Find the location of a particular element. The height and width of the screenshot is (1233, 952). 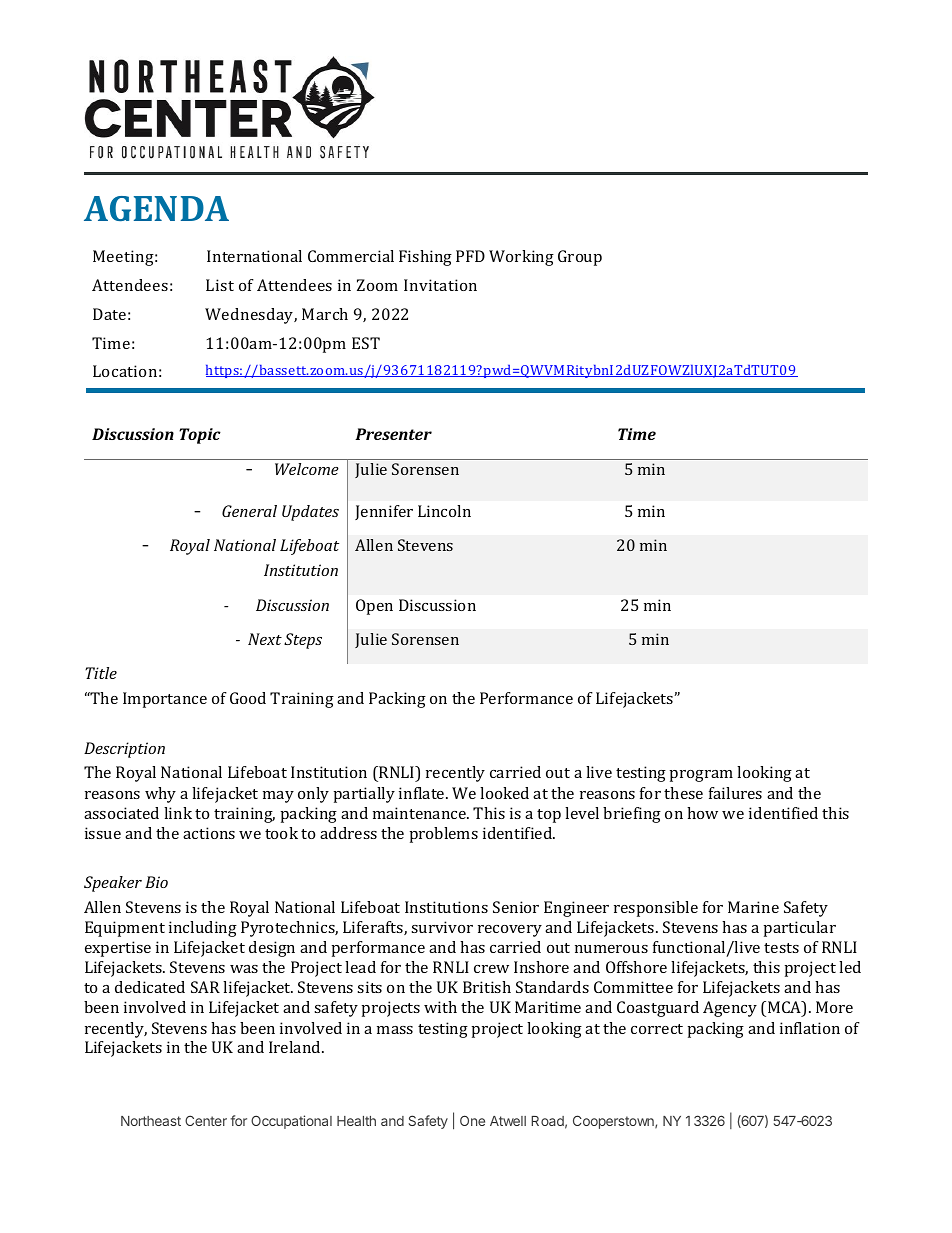

looked is located at coordinates (504, 793).
